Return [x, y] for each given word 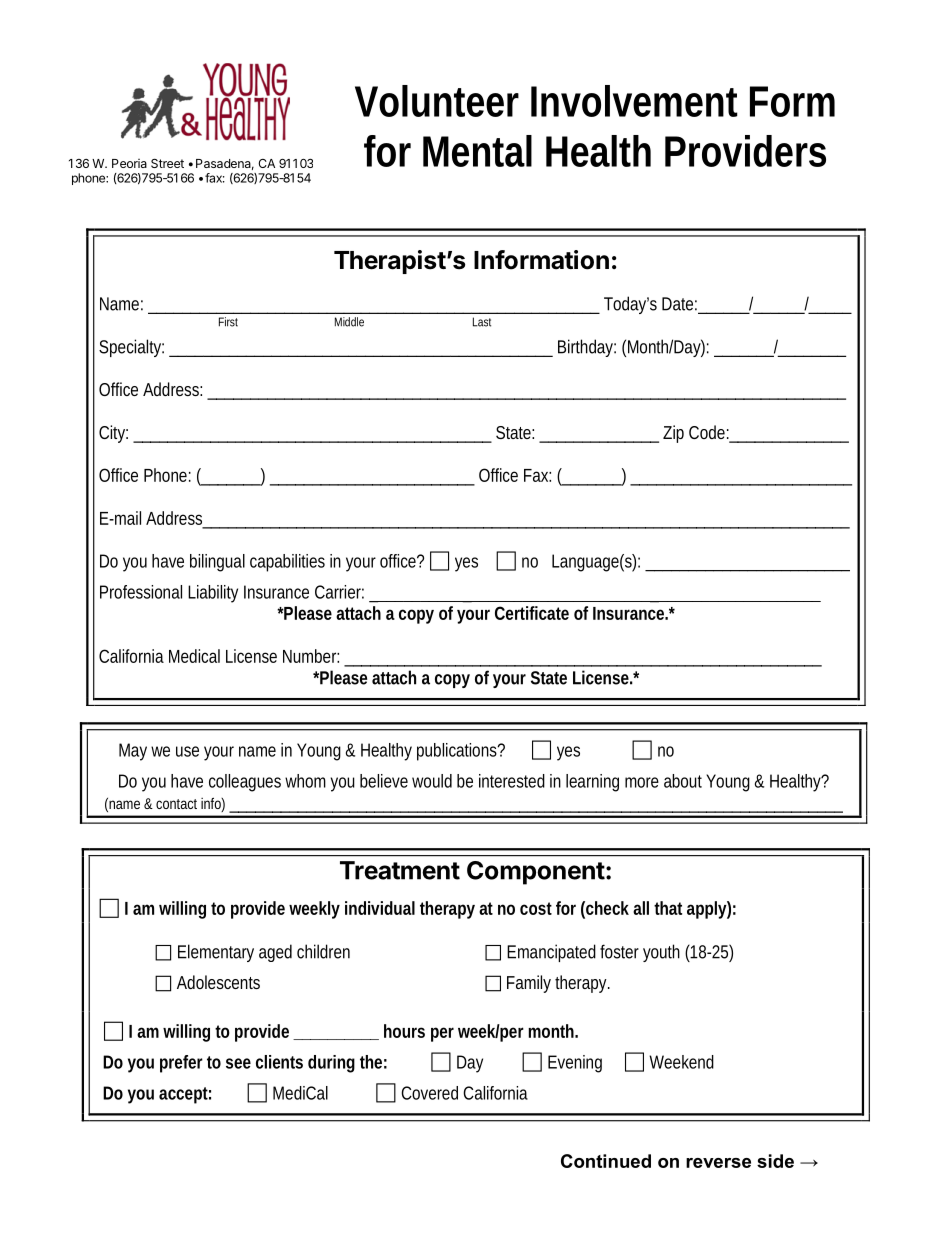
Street [167, 163]
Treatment [400, 870]
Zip [673, 434]
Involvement [634, 101]
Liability [213, 594]
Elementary [216, 953]
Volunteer [437, 101]
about [683, 781]
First [228, 322]
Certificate [532, 613]
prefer [181, 1064]
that [668, 908]
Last [482, 322]
